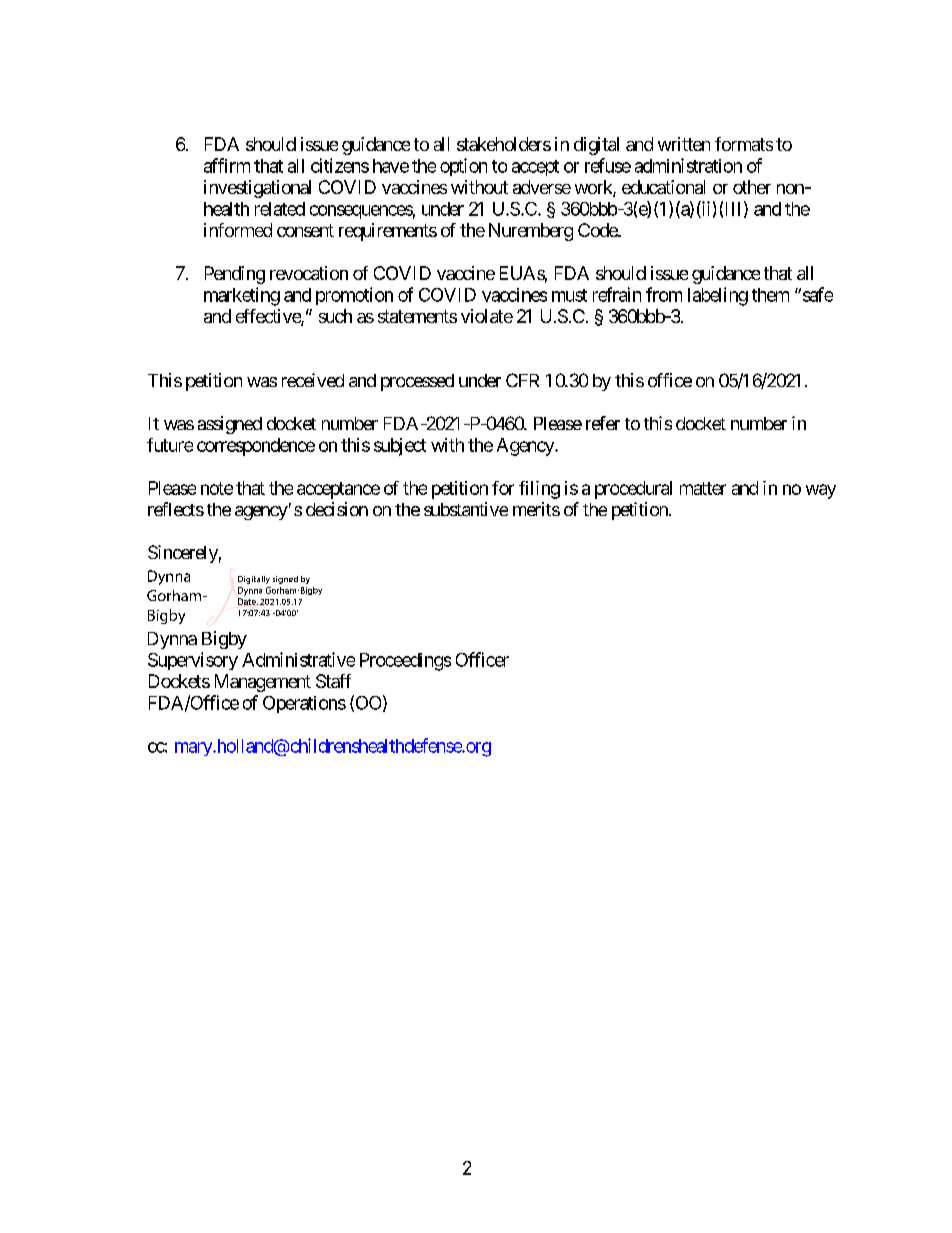 The height and width of the document is (1233, 952). What do you see at coordinates (603, 423) in the document?
I see `refer` at bounding box center [603, 423].
